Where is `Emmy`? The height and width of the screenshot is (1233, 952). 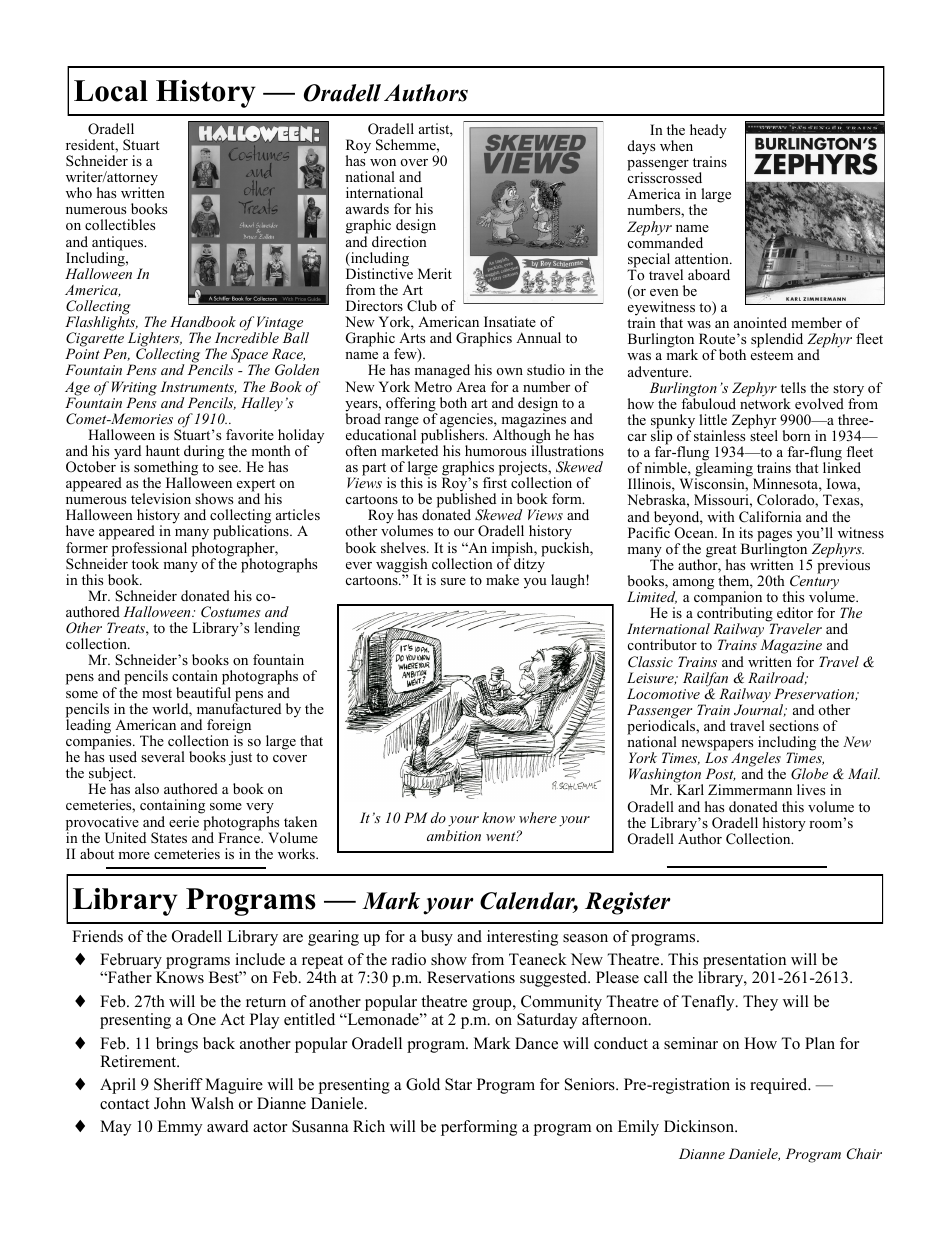 Emmy is located at coordinates (179, 1128).
